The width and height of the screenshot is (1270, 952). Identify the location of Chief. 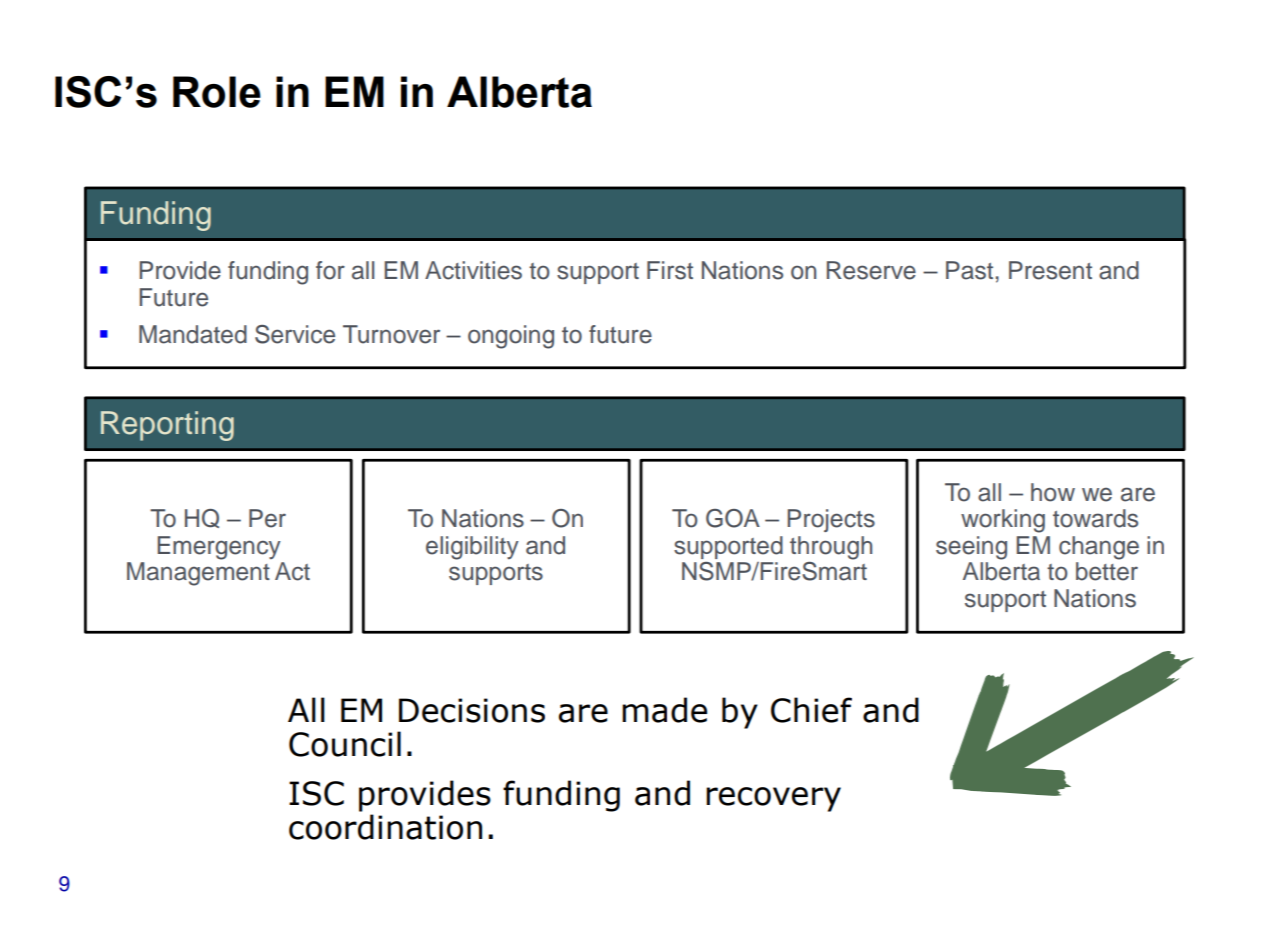
(811, 710).
